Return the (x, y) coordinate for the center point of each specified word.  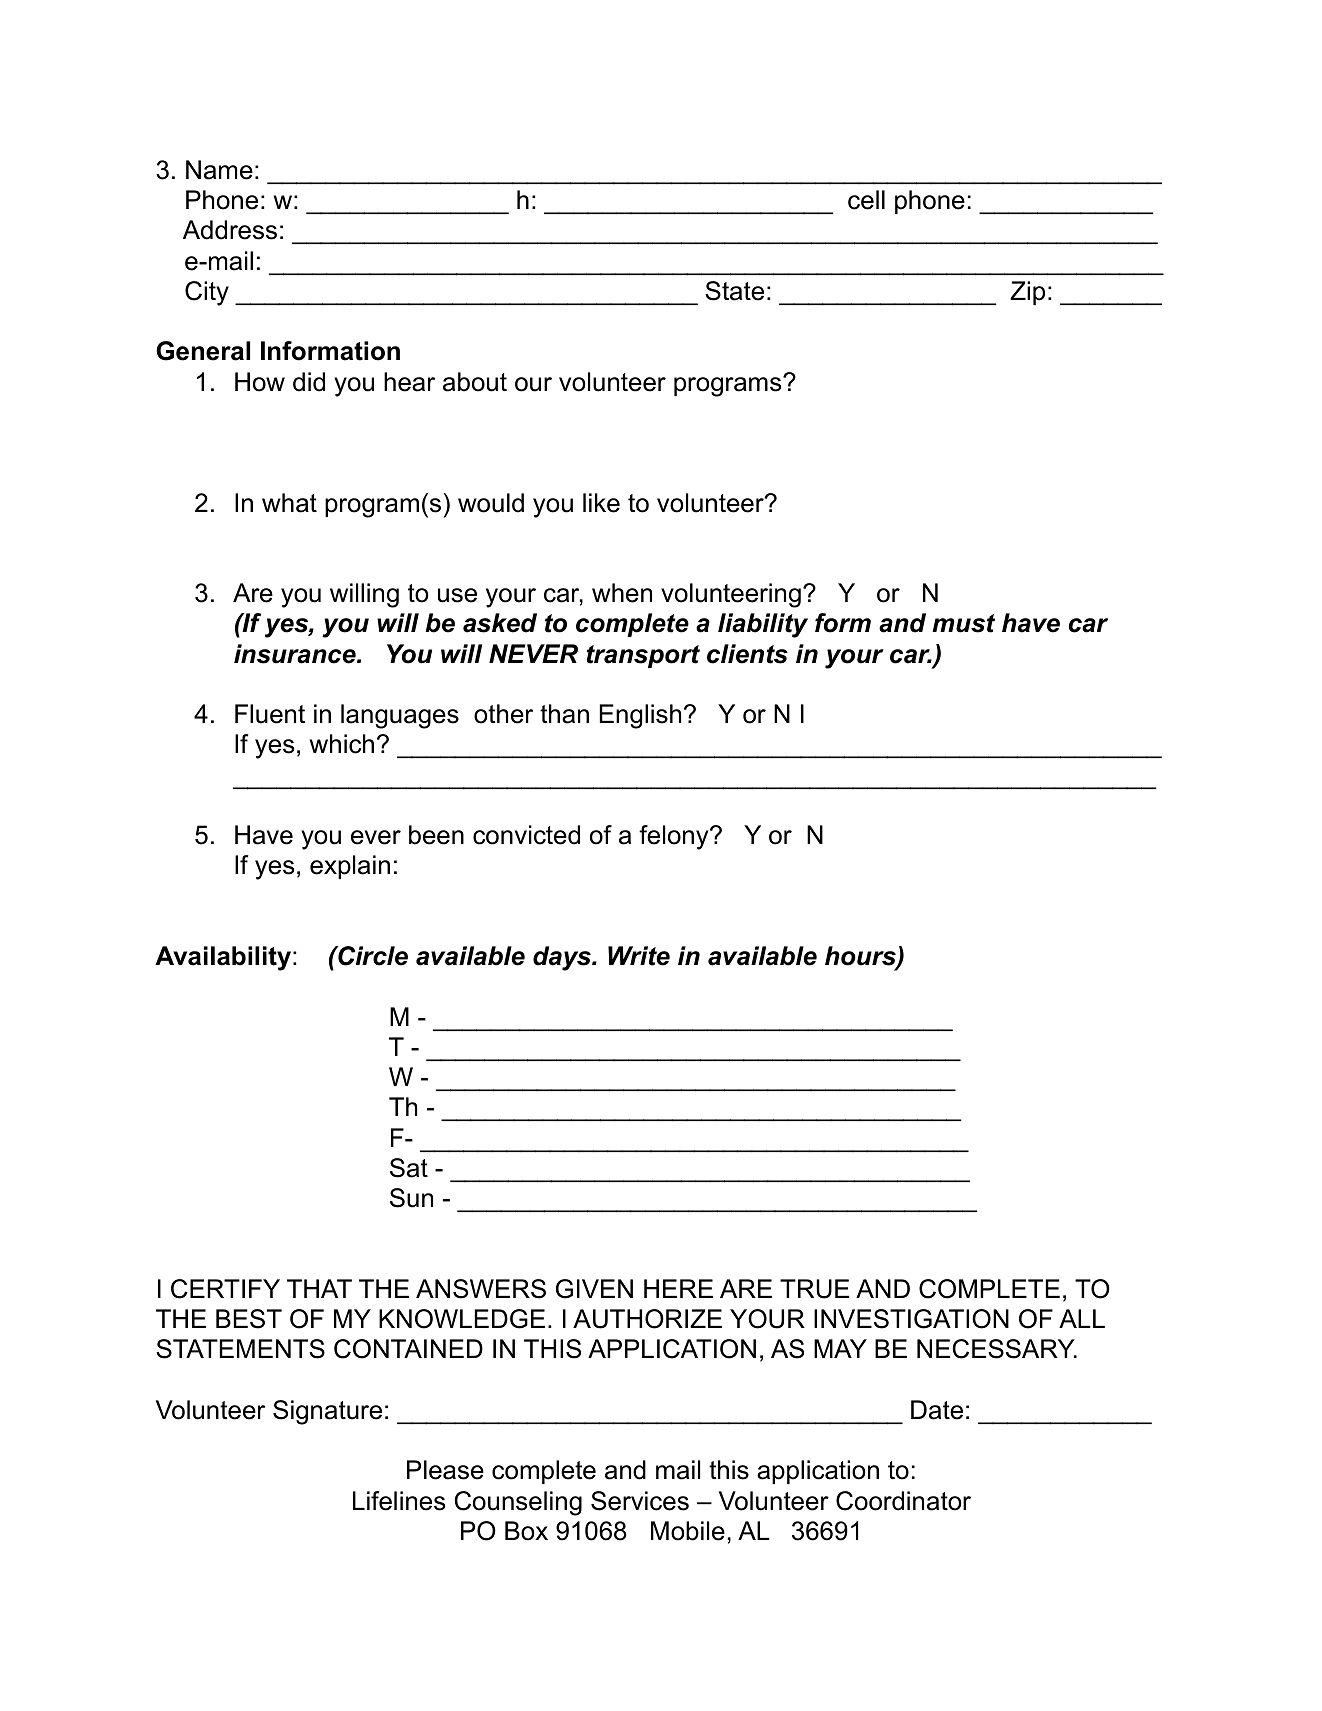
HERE (678, 1288)
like (601, 503)
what (289, 503)
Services (640, 1501)
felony (675, 837)
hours (861, 957)
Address (230, 230)
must (963, 623)
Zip (1027, 293)
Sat (409, 1168)
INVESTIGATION (911, 1319)
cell (866, 200)
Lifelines (399, 1501)
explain (350, 867)
